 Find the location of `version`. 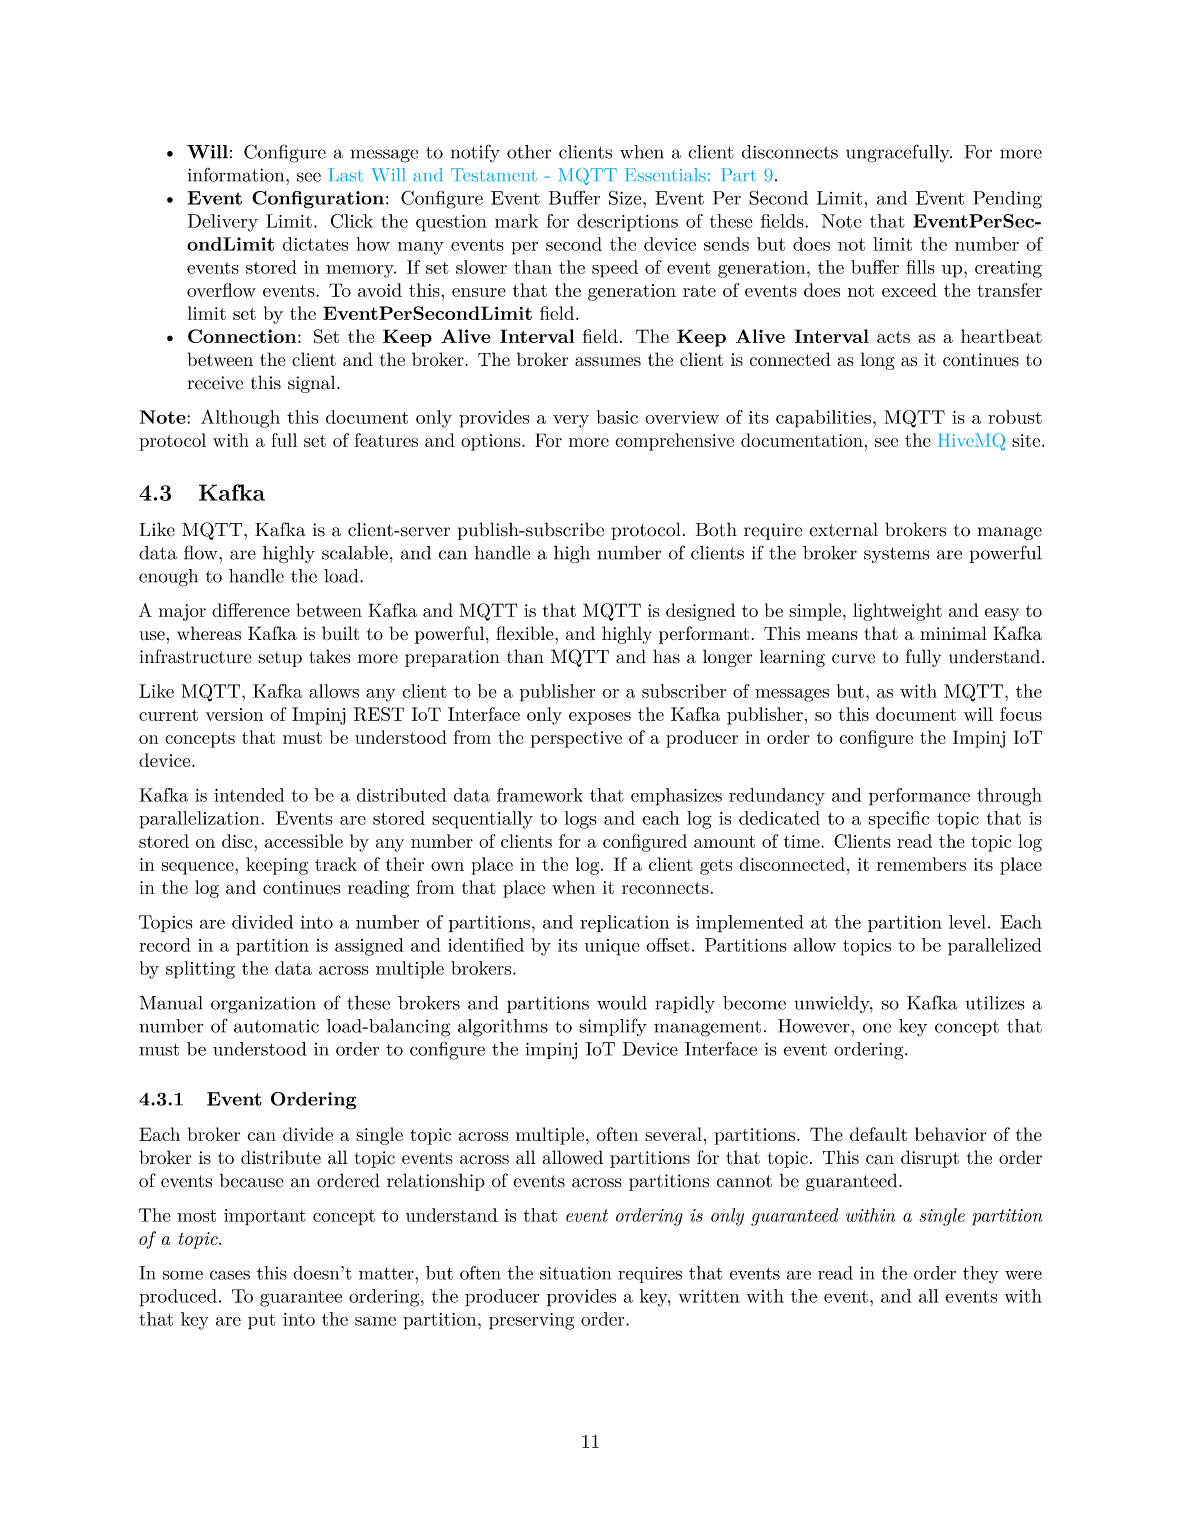

version is located at coordinates (234, 714).
